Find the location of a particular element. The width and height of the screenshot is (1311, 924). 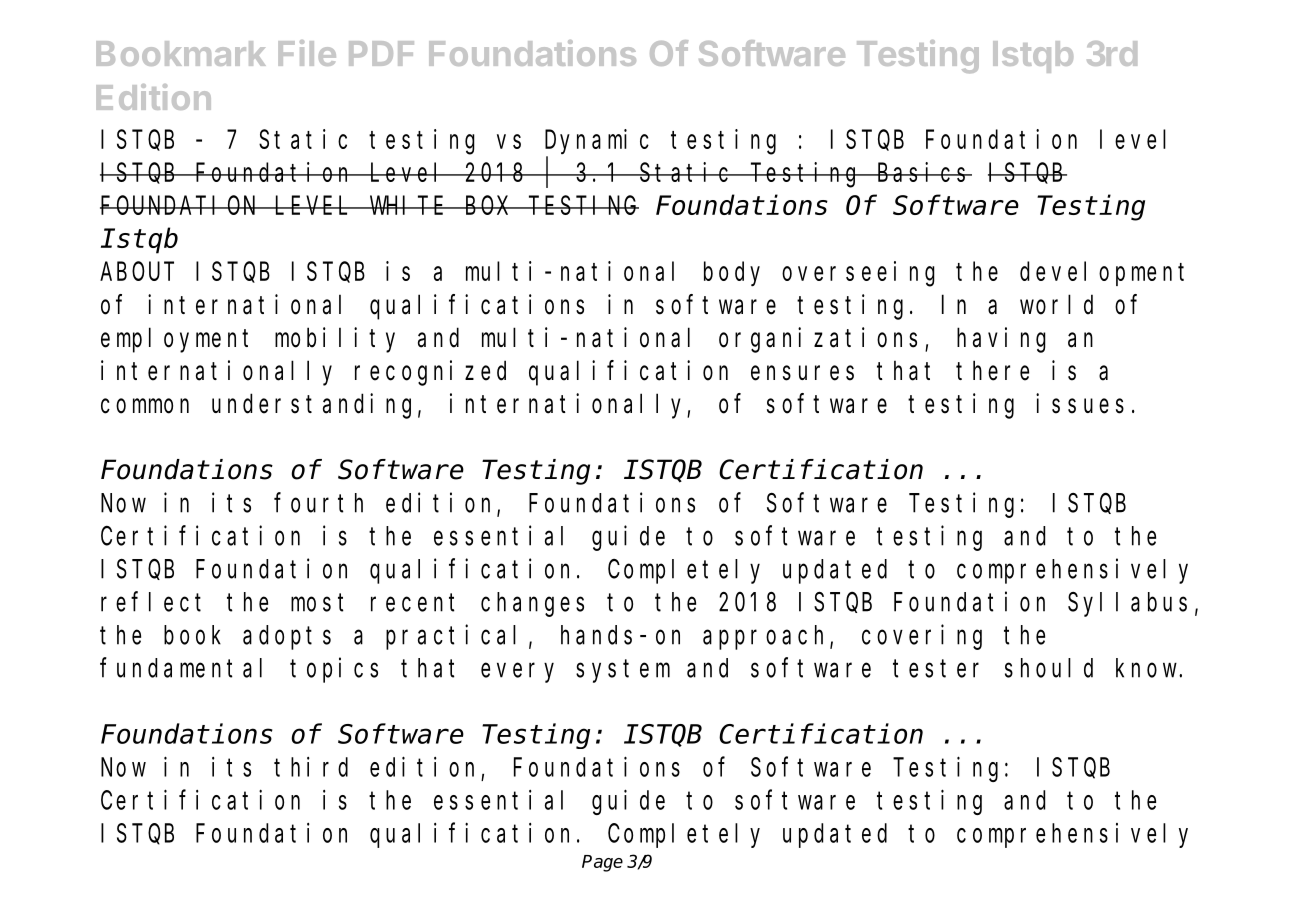

body is located at coordinates (732, 274).
